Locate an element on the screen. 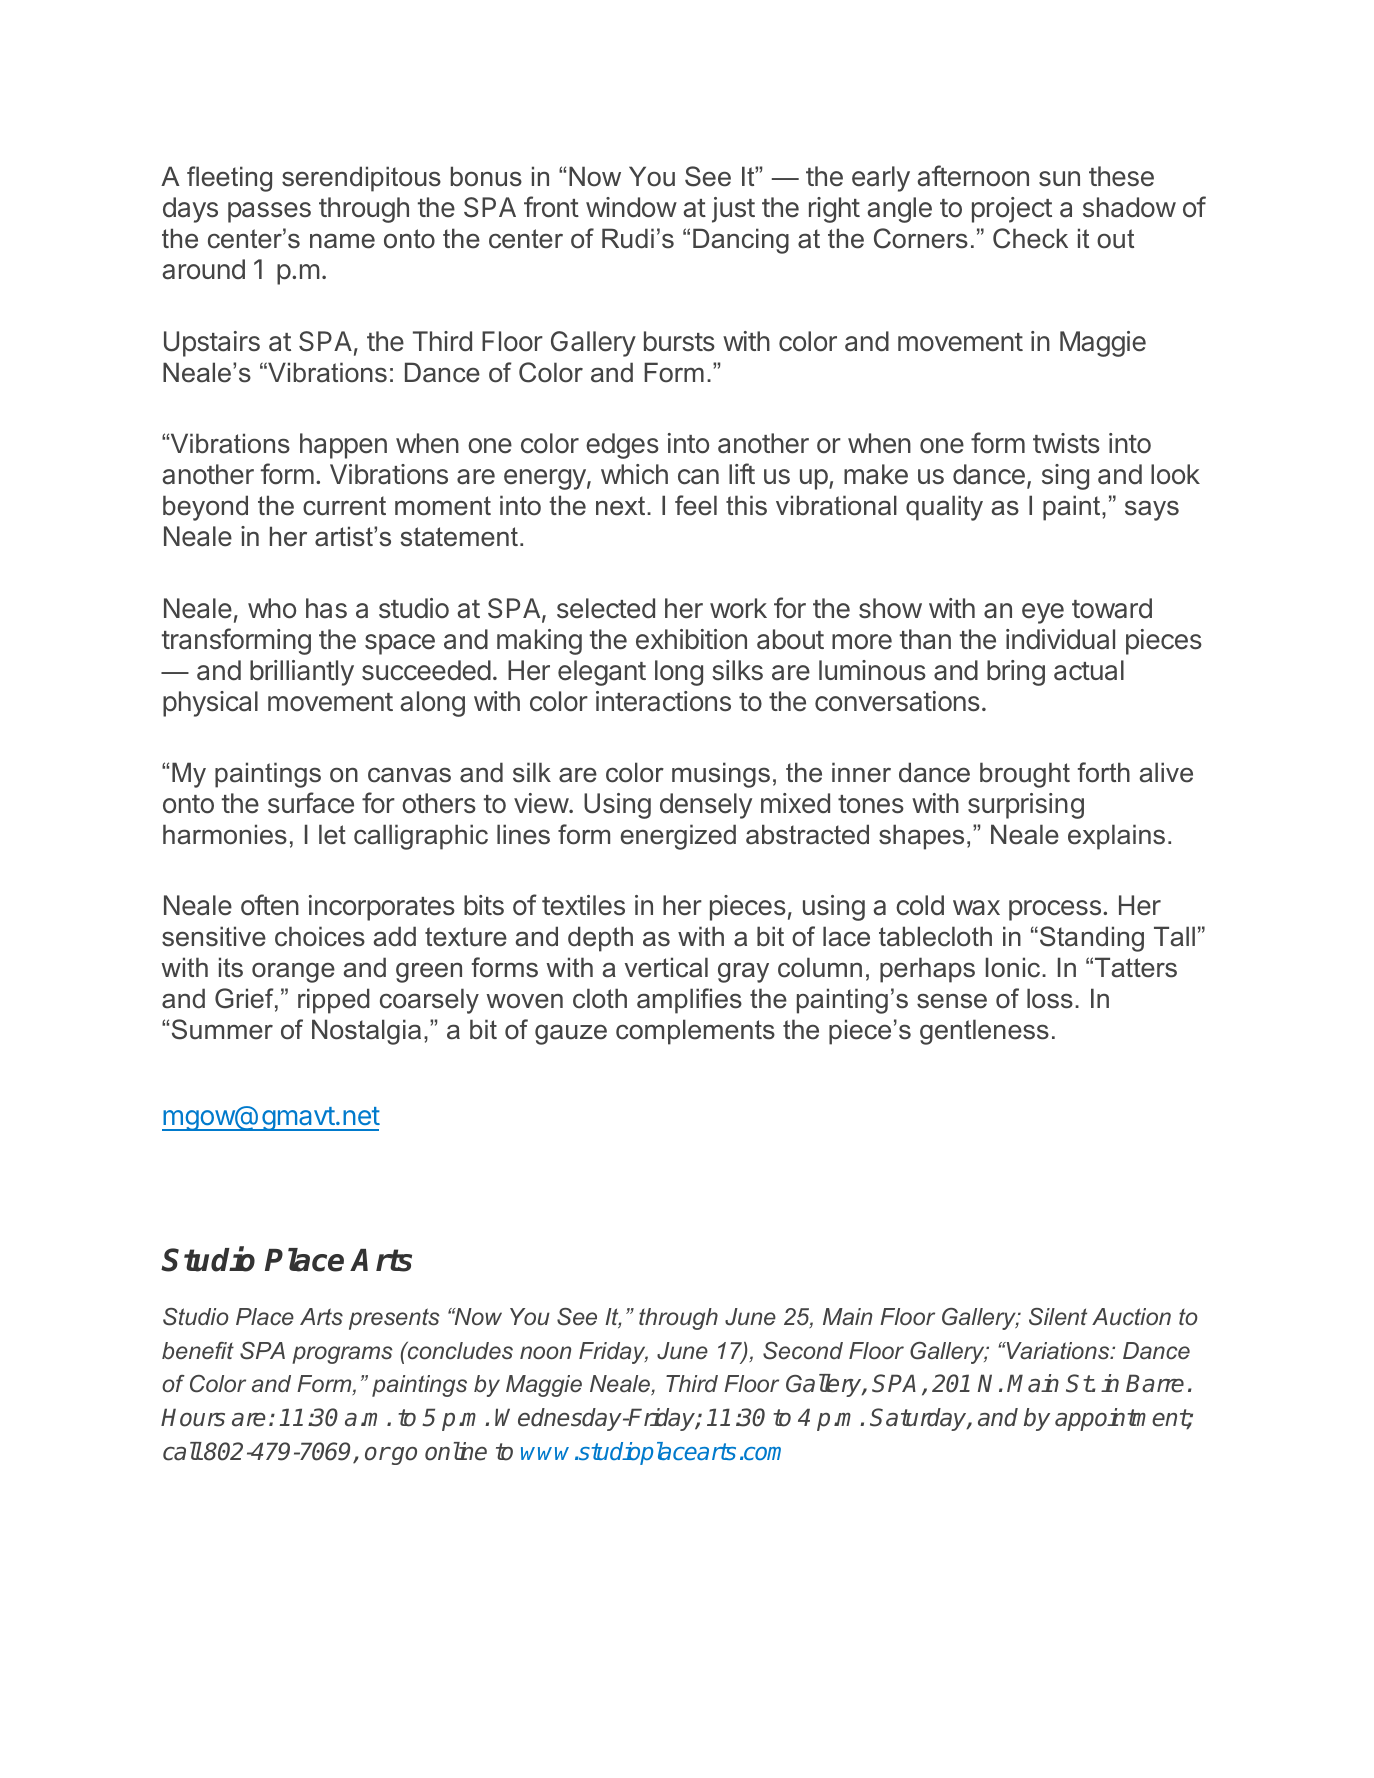 The width and height of the screenshot is (1374, 1778). just is located at coordinates (733, 210).
